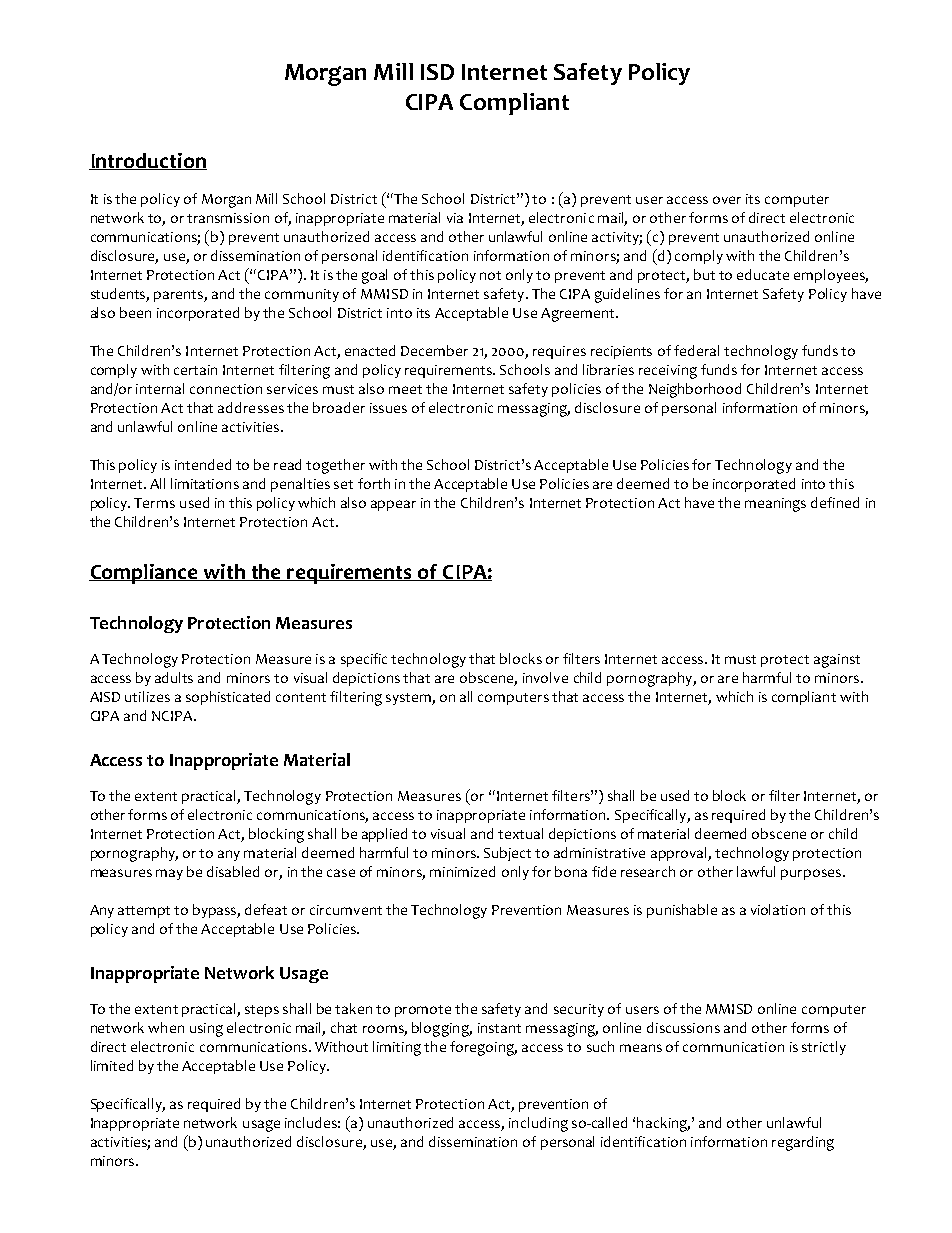 This page has height=1233, width=952. Describe the element at coordinates (112, 1065) in the page. I see `limited` at that location.
